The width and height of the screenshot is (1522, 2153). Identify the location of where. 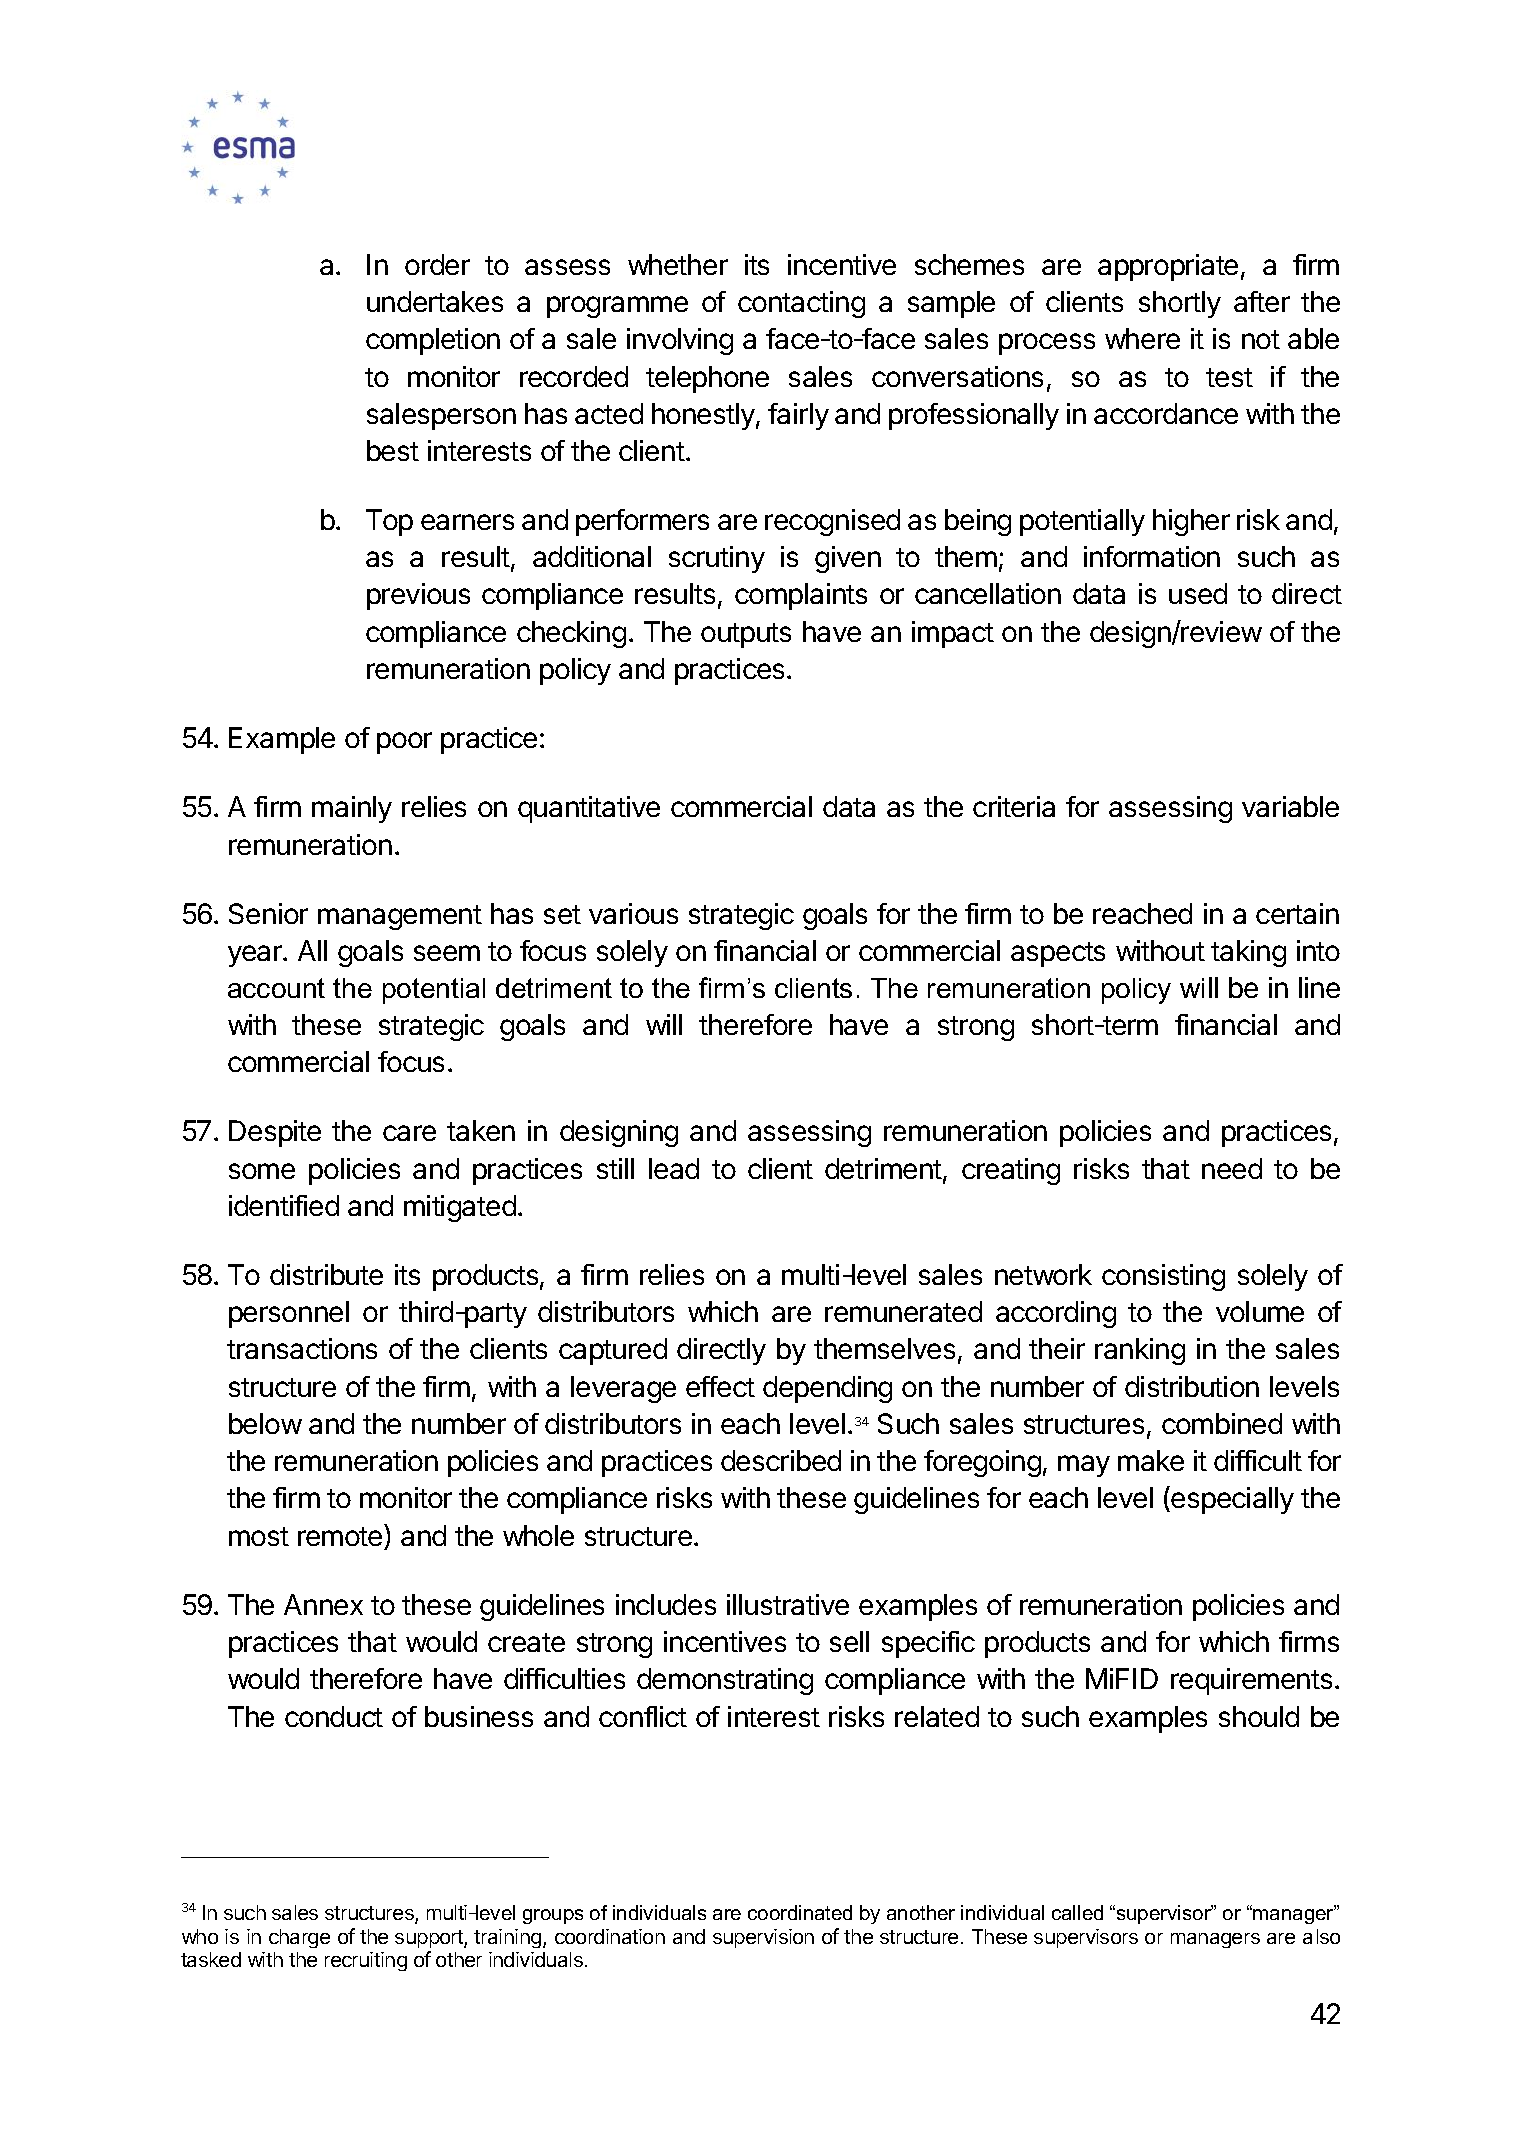
(1142, 338).
